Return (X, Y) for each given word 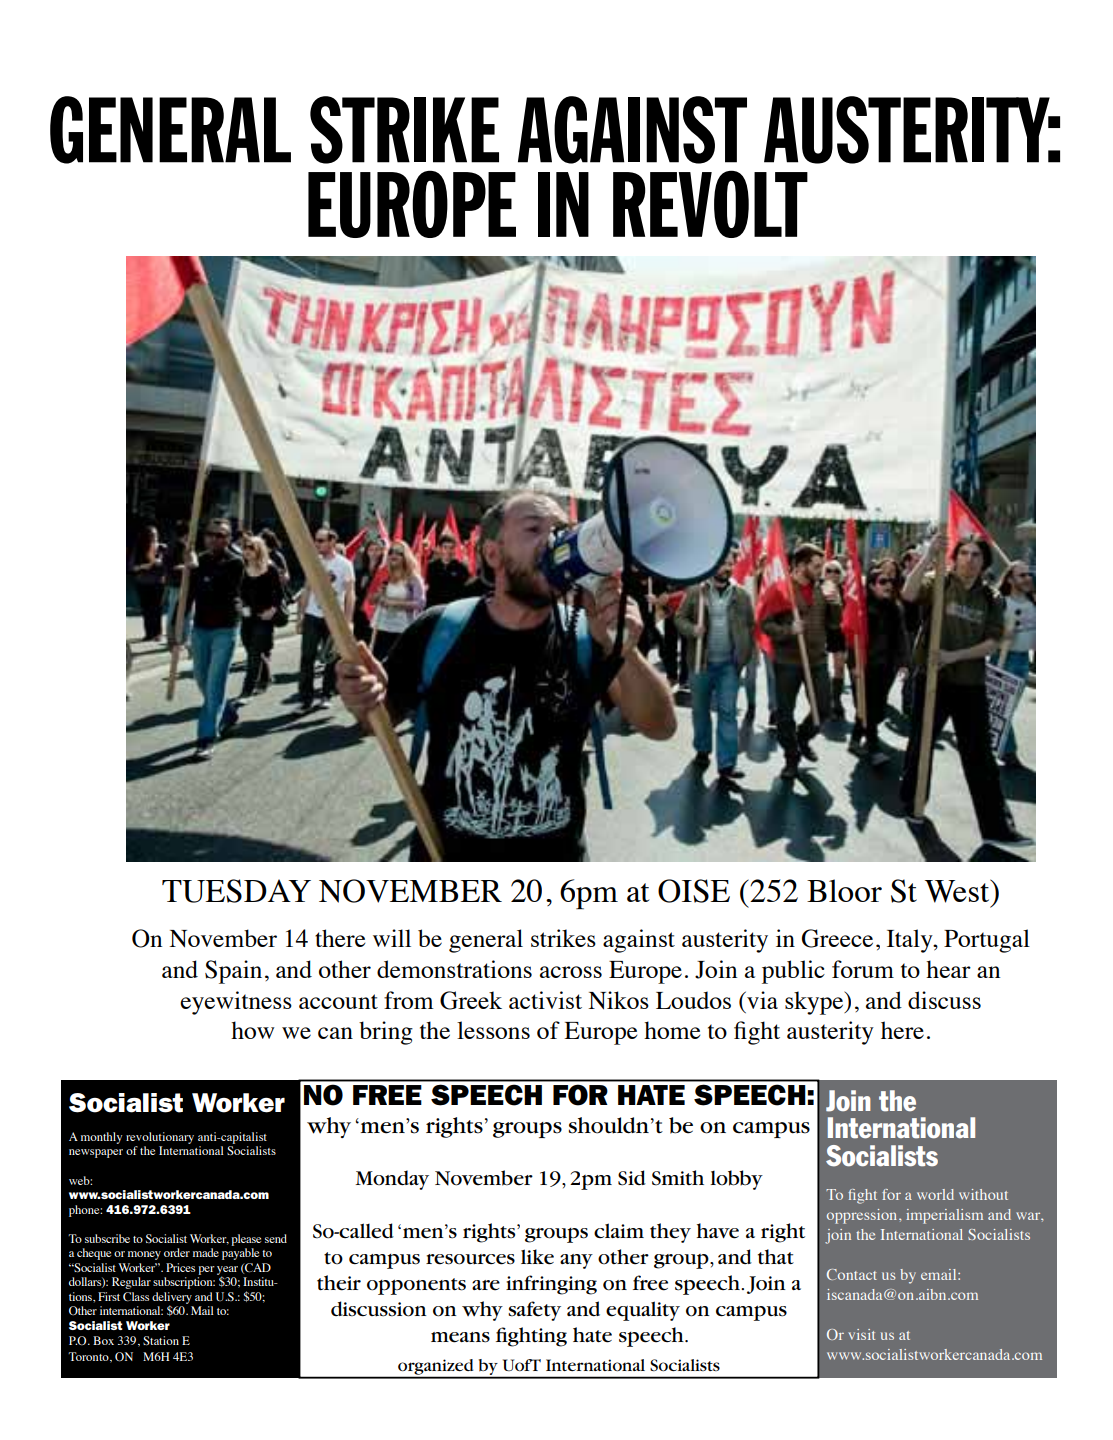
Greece (837, 938)
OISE (694, 891)
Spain (233, 972)
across (571, 972)
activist (545, 1000)
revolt (710, 204)
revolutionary (160, 1138)
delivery (172, 1299)
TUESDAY (236, 891)
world (935, 1194)
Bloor (844, 890)
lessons (493, 1030)
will (392, 938)
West (958, 891)
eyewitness (236, 1003)
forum (863, 969)
